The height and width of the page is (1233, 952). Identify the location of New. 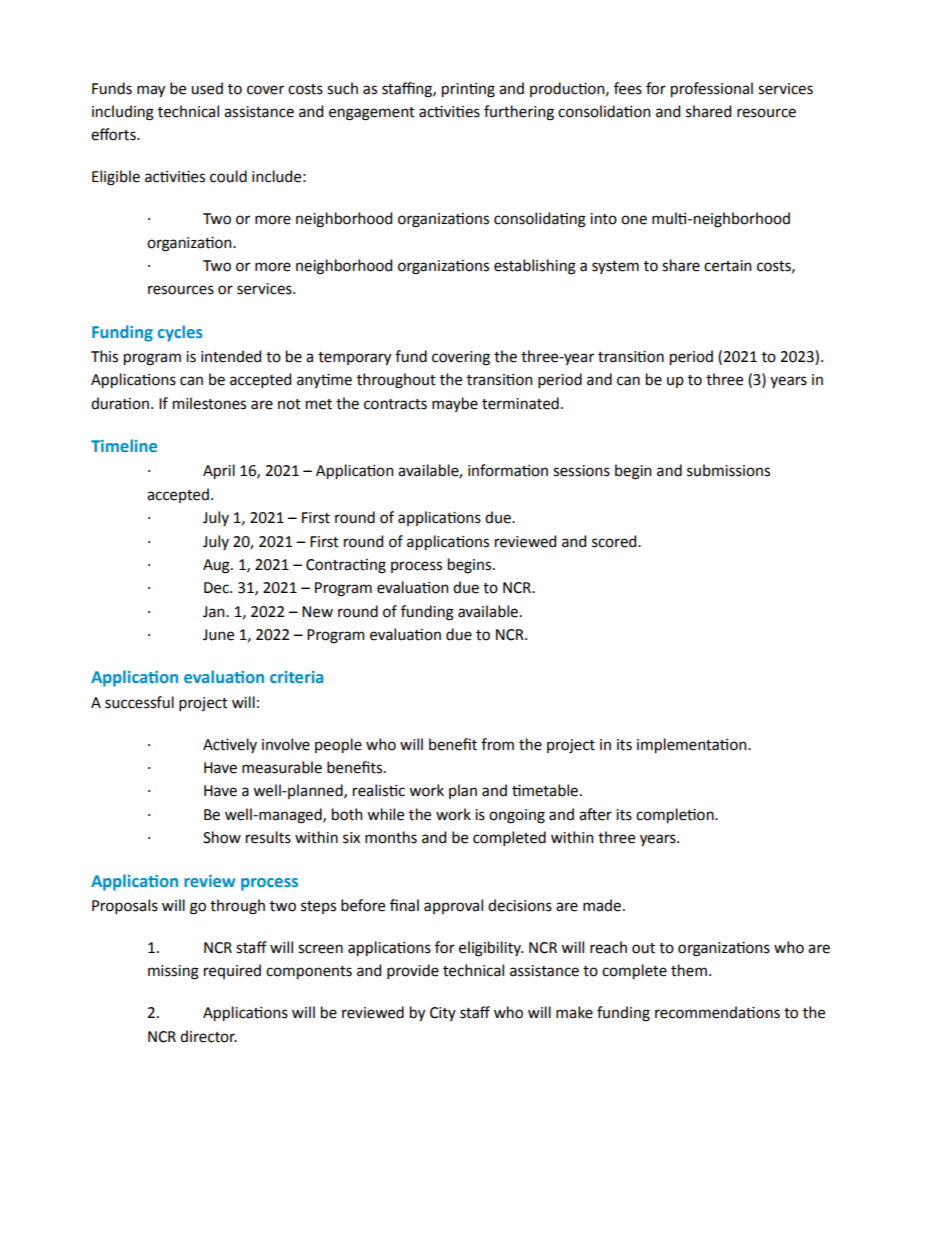
(317, 612).
